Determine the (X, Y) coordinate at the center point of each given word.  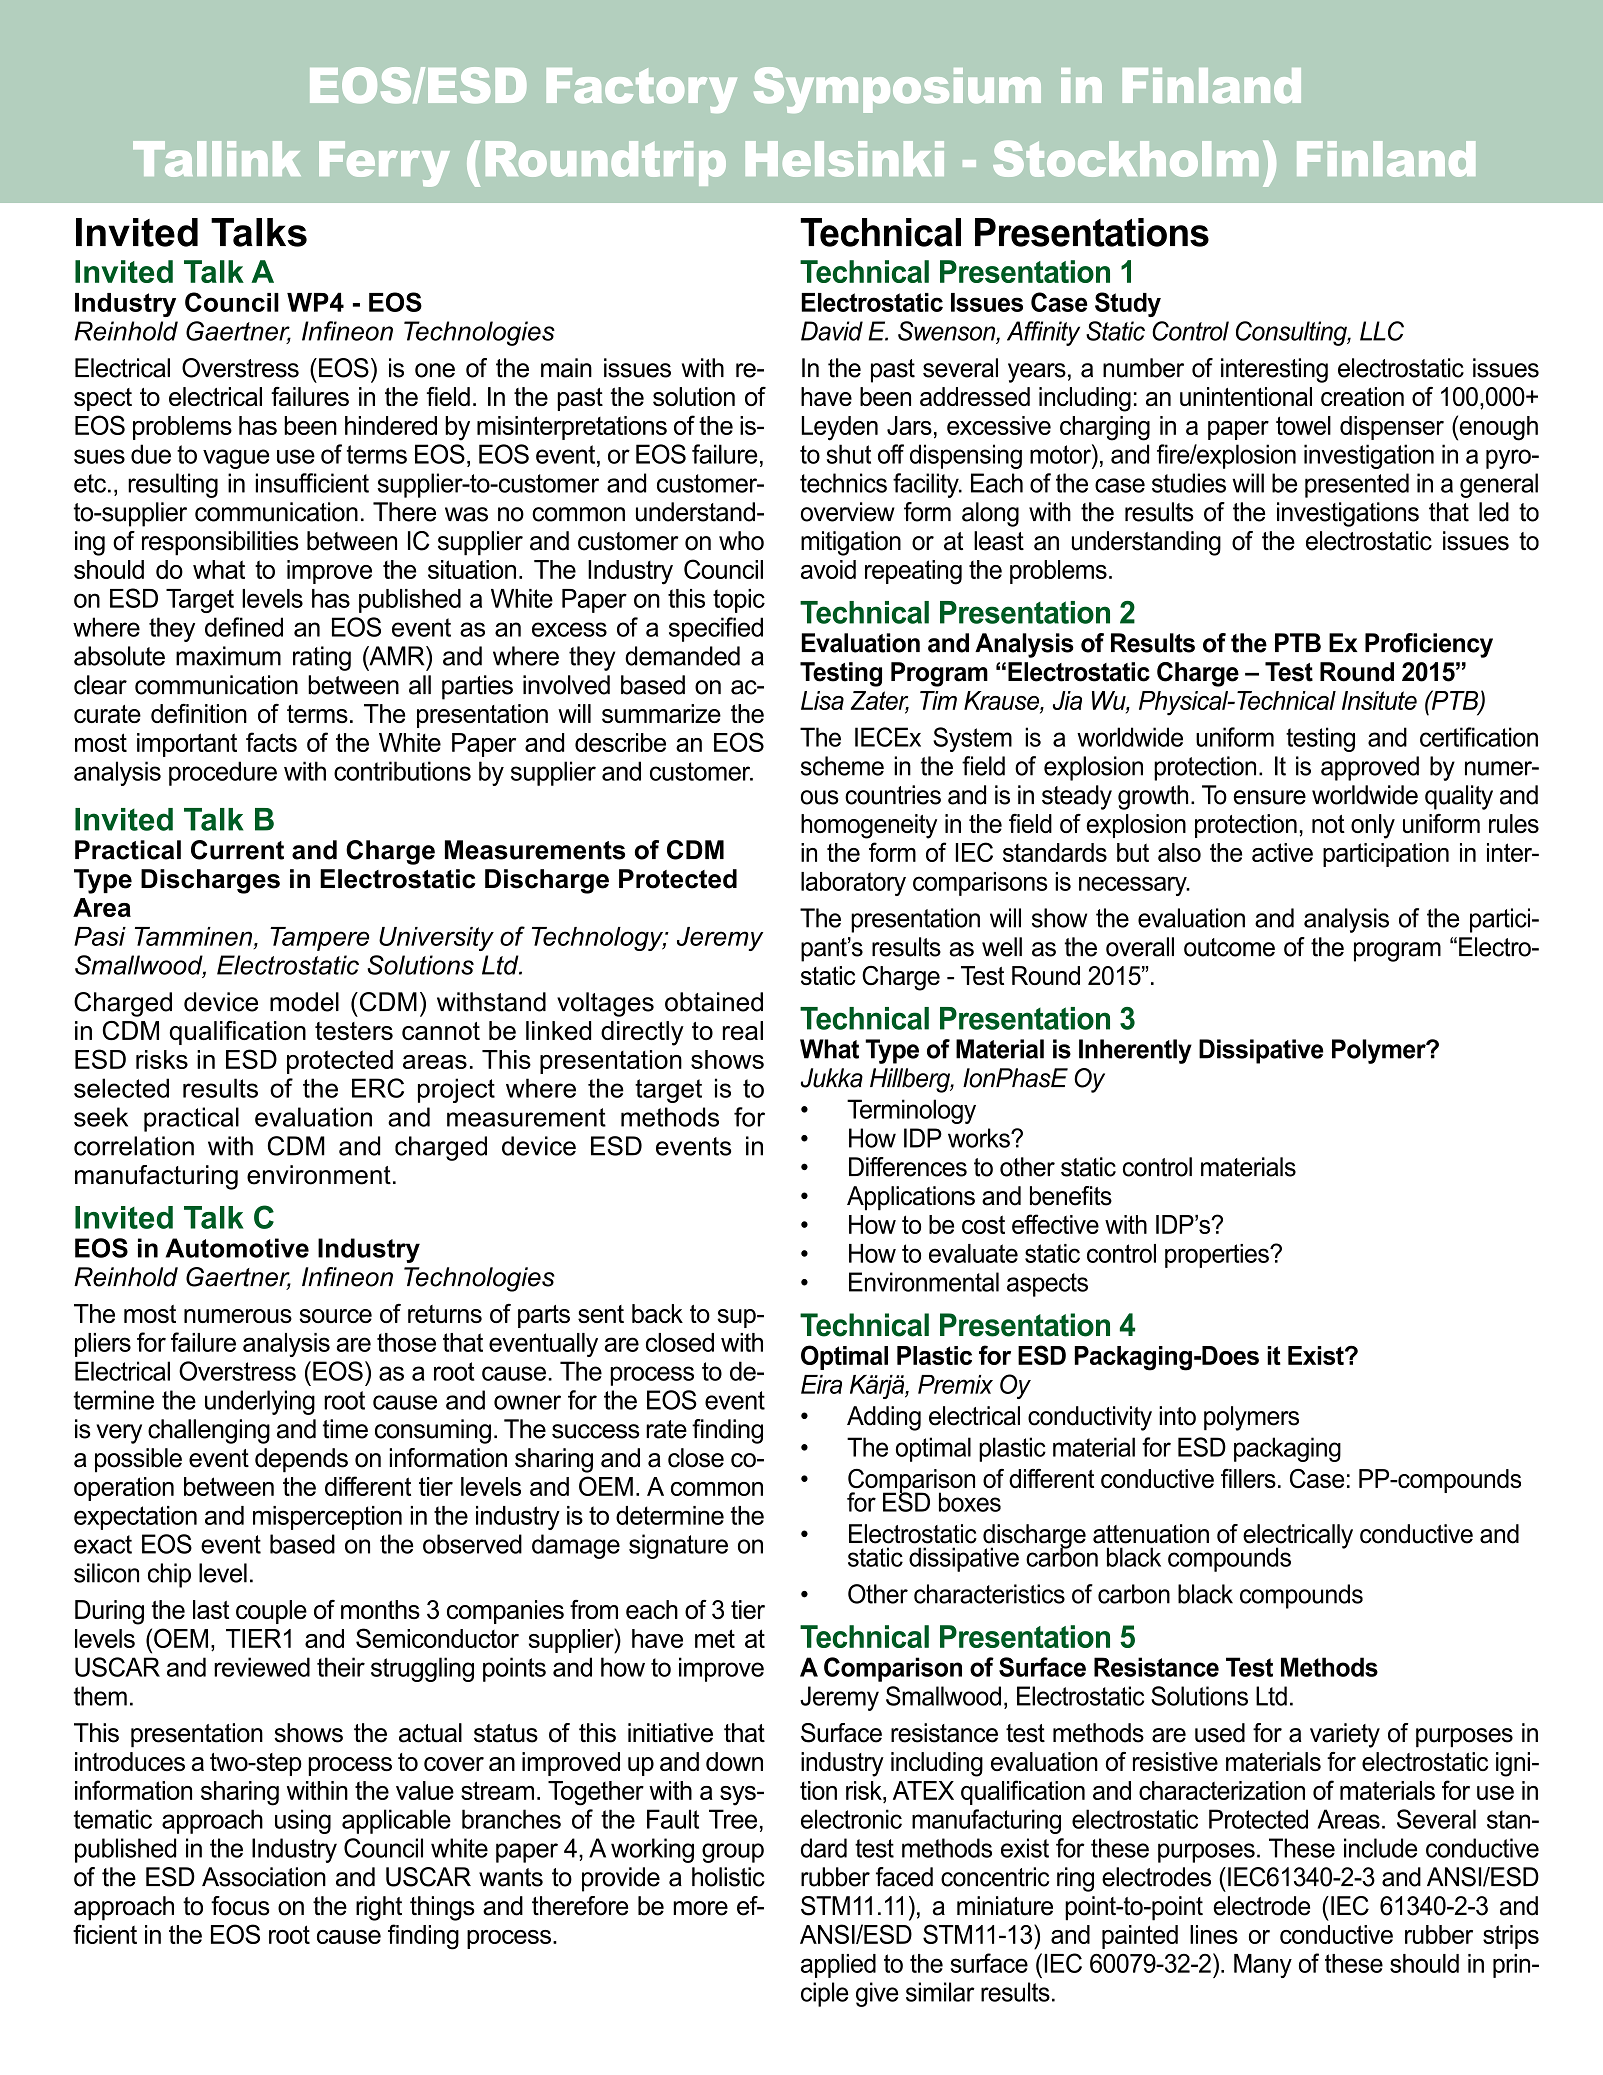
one (435, 370)
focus (240, 1906)
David (832, 331)
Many (1263, 1966)
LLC (1382, 331)
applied (838, 1966)
